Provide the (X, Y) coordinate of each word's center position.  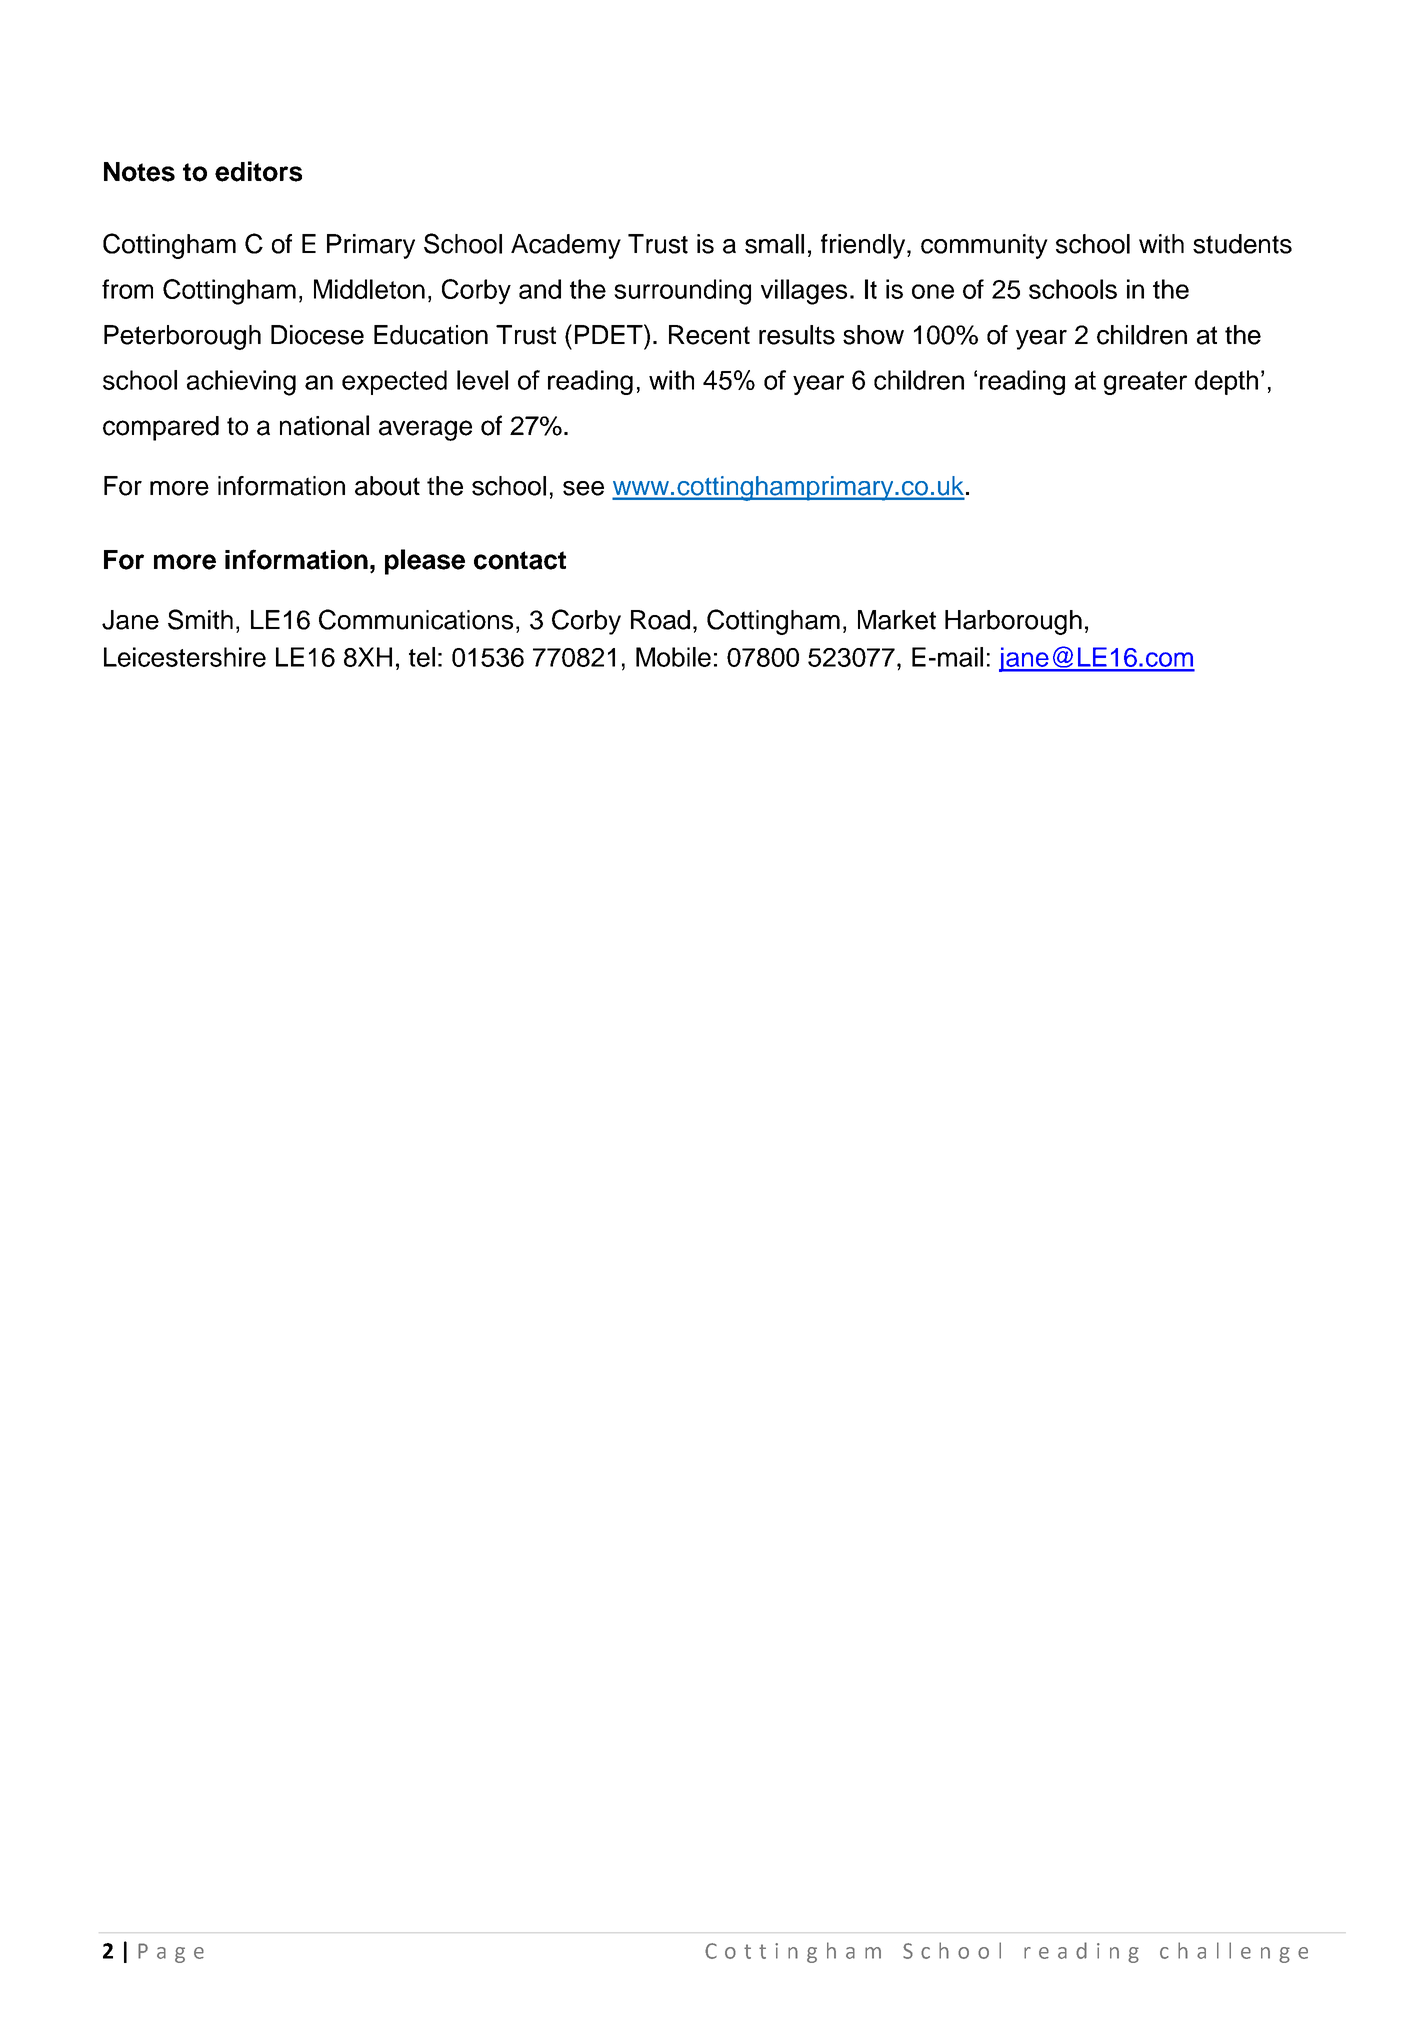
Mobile (673, 657)
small (774, 244)
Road (660, 620)
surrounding (682, 292)
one (933, 291)
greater (1145, 383)
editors (258, 171)
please (425, 562)
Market (897, 620)
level (482, 380)
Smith (200, 619)
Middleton (369, 289)
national (324, 425)
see (583, 488)
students (1242, 244)
